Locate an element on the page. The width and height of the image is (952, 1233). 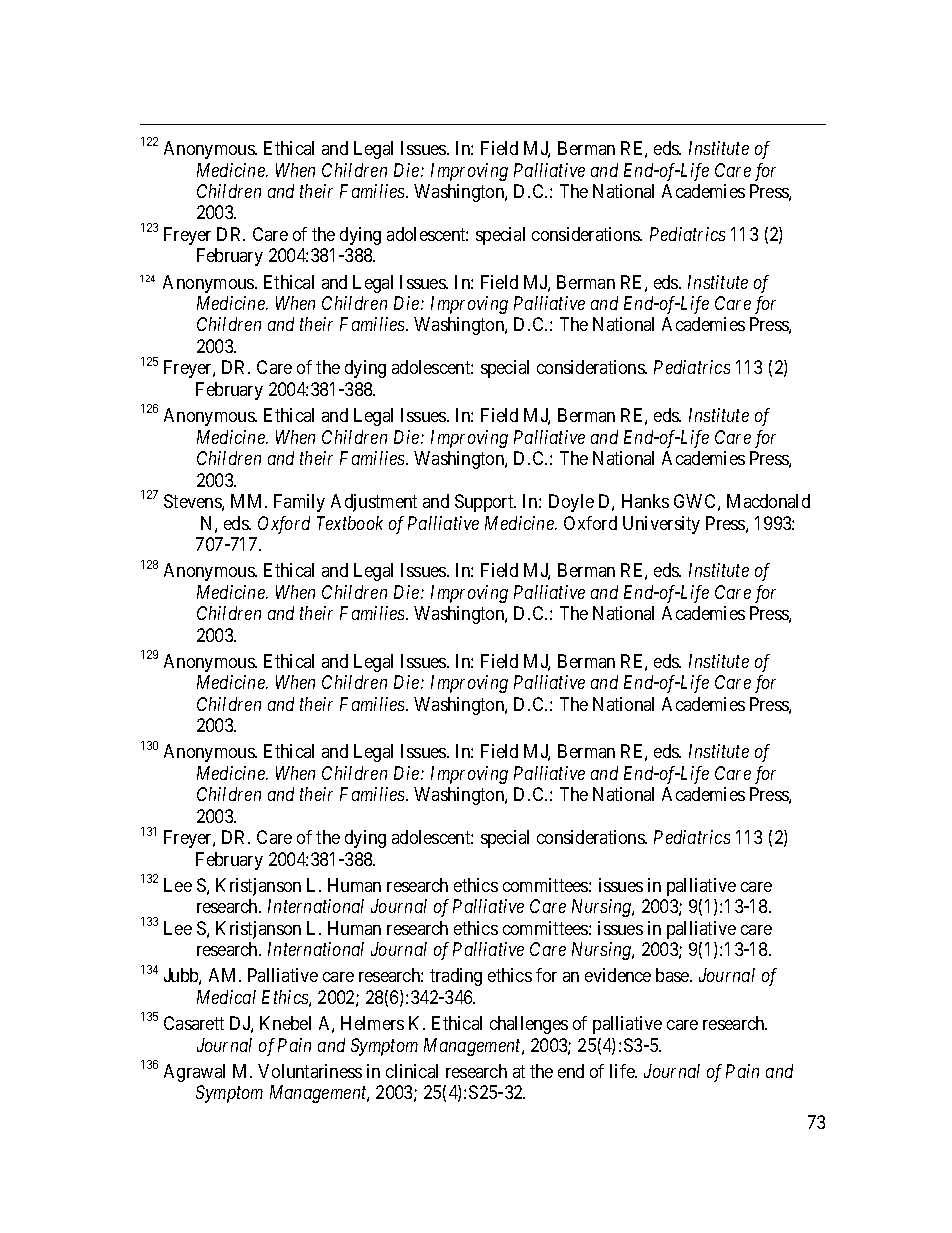
challenges is located at coordinates (529, 1025).
